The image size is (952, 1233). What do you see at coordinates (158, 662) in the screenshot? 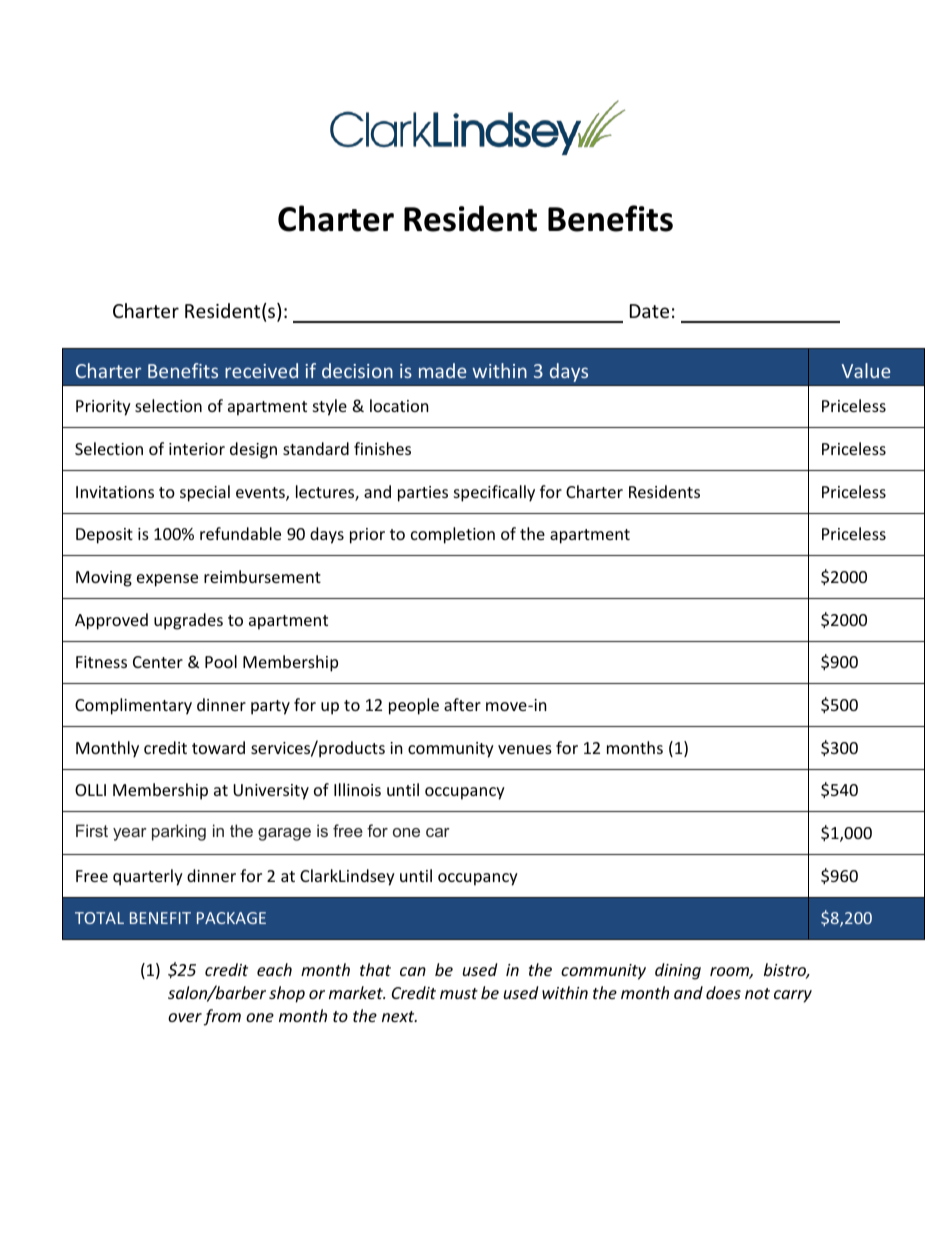
I see `Center` at bounding box center [158, 662].
